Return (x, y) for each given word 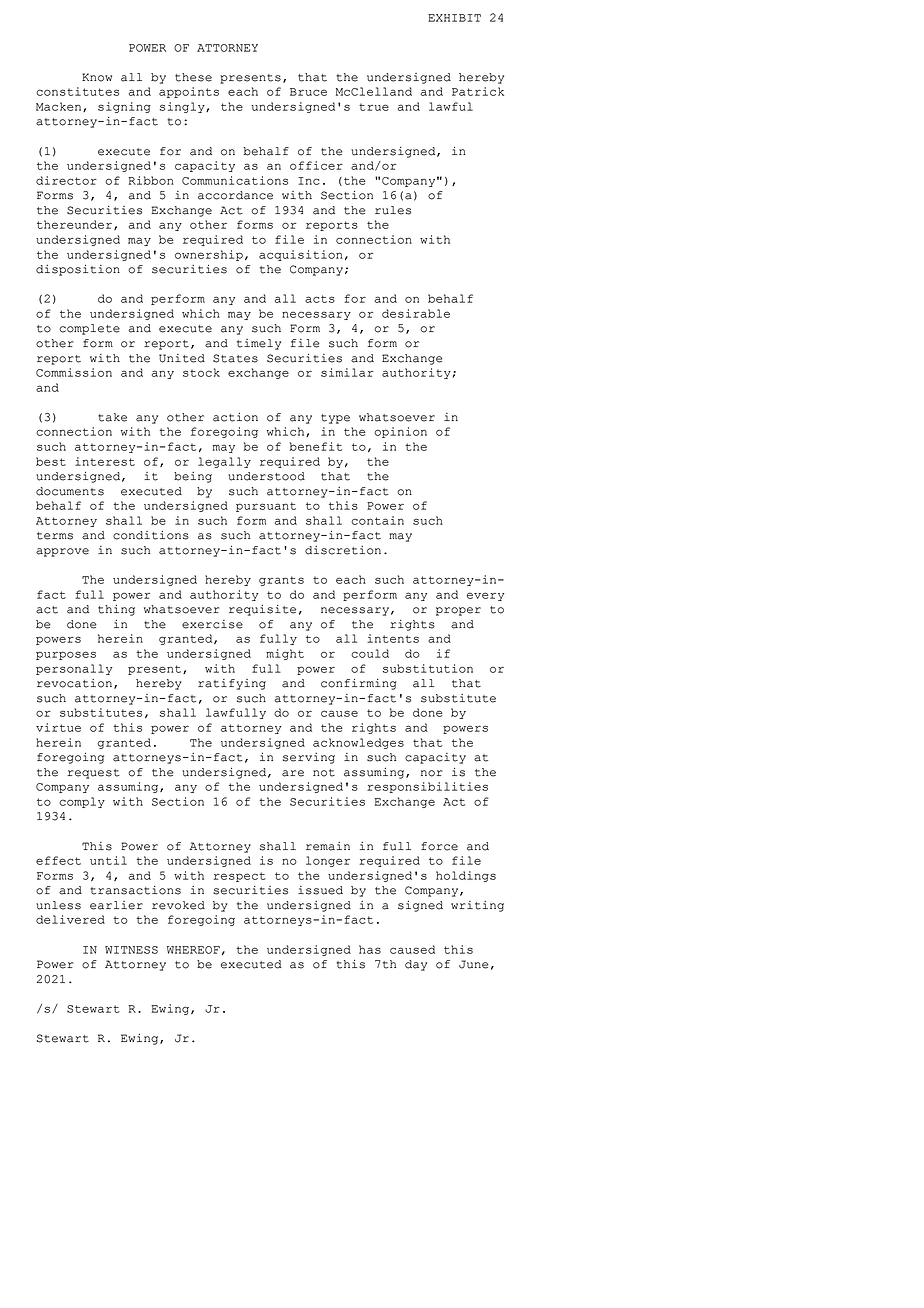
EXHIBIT (454, 18)
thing (116, 610)
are (293, 773)
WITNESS (131, 950)
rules (393, 210)
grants (281, 581)
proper (458, 611)
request (93, 774)
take (112, 417)
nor (432, 773)
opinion (400, 432)
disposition (78, 270)
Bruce (308, 92)
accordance (235, 195)
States (235, 358)
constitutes (77, 91)
